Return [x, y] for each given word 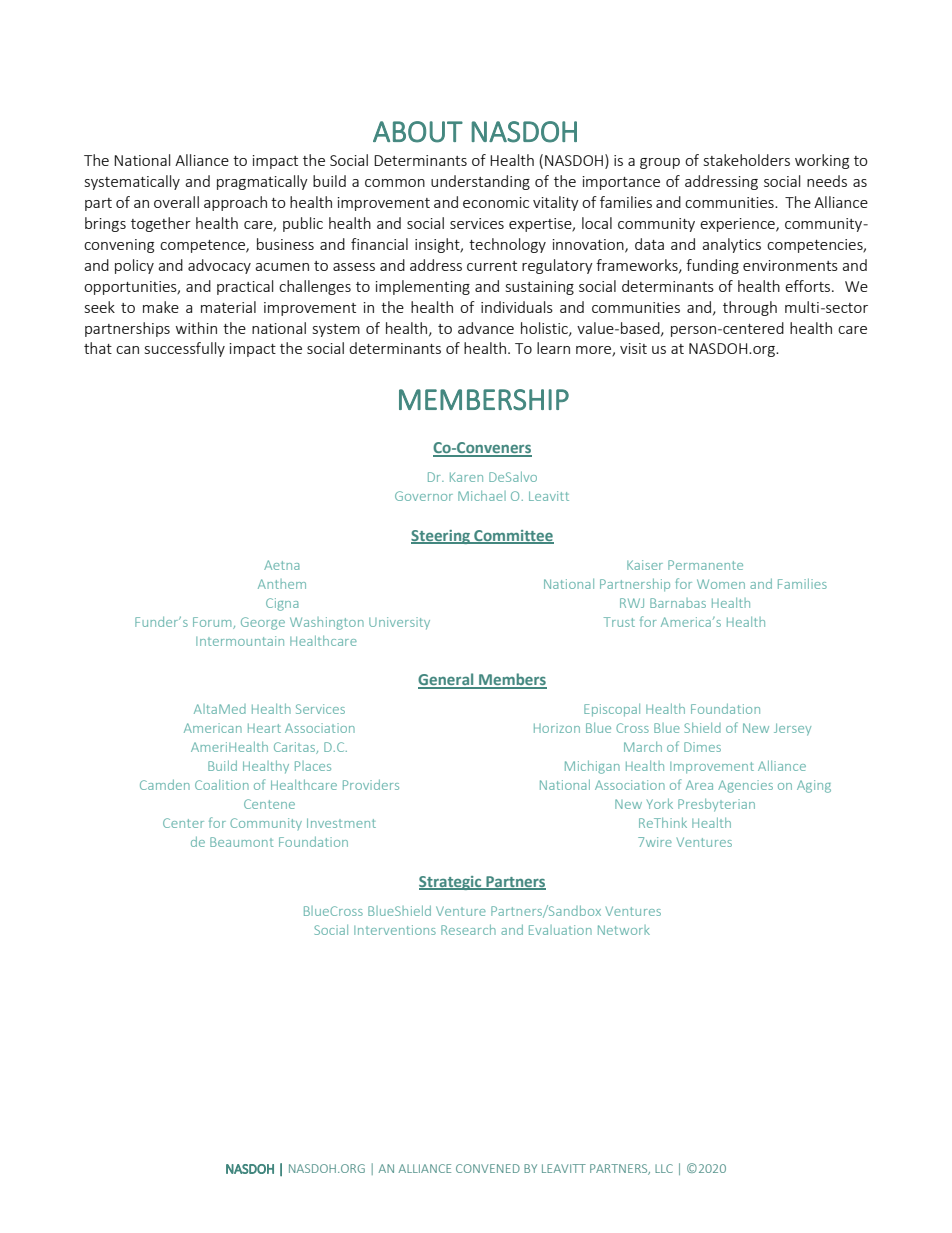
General [447, 680]
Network [624, 930]
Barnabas [678, 603]
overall [176, 202]
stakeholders [747, 160]
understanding [480, 182]
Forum [213, 623]
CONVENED [488, 1168]
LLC [664, 1168]
